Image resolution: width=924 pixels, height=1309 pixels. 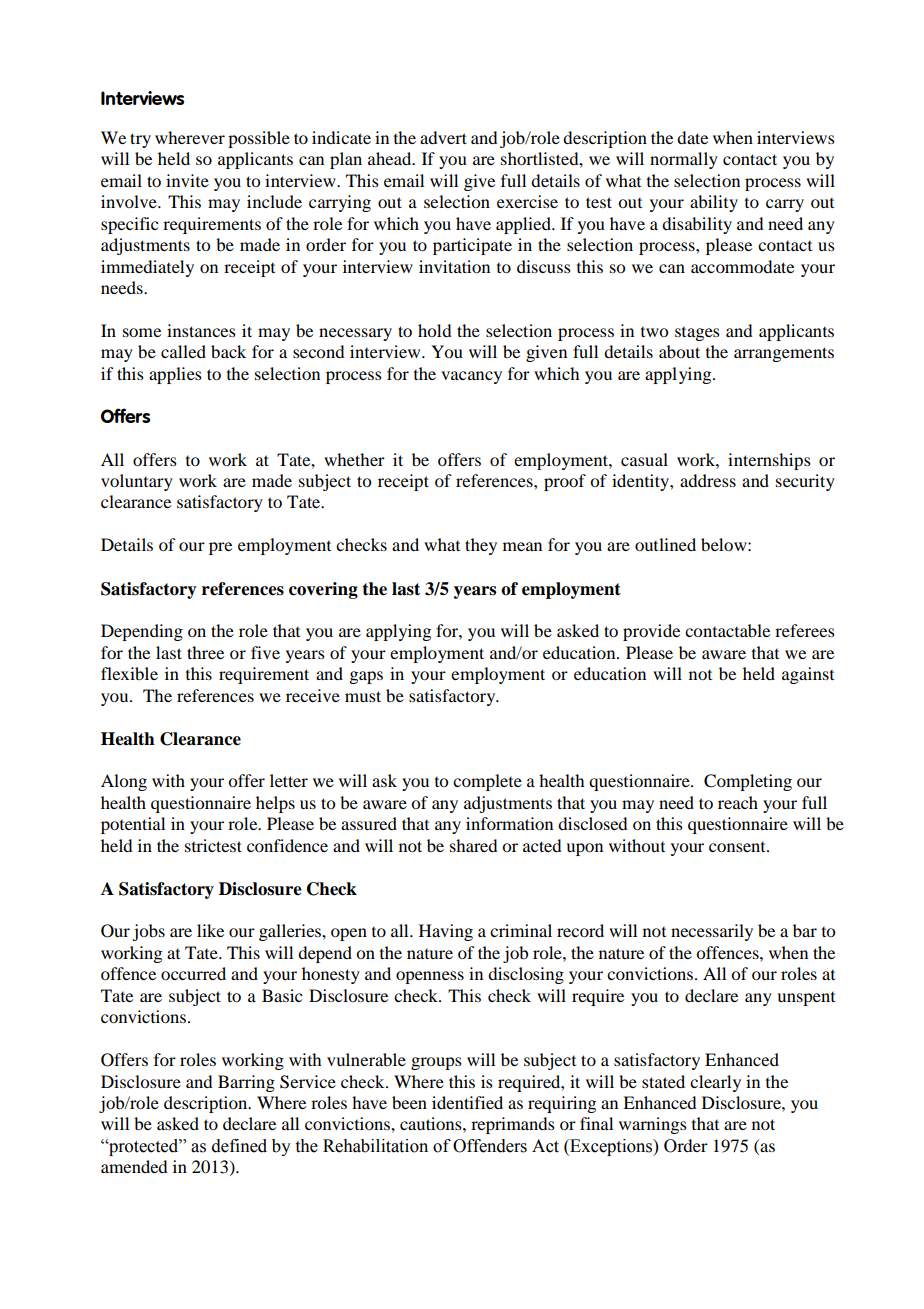 I want to click on Offenders, so click(x=490, y=1146).
